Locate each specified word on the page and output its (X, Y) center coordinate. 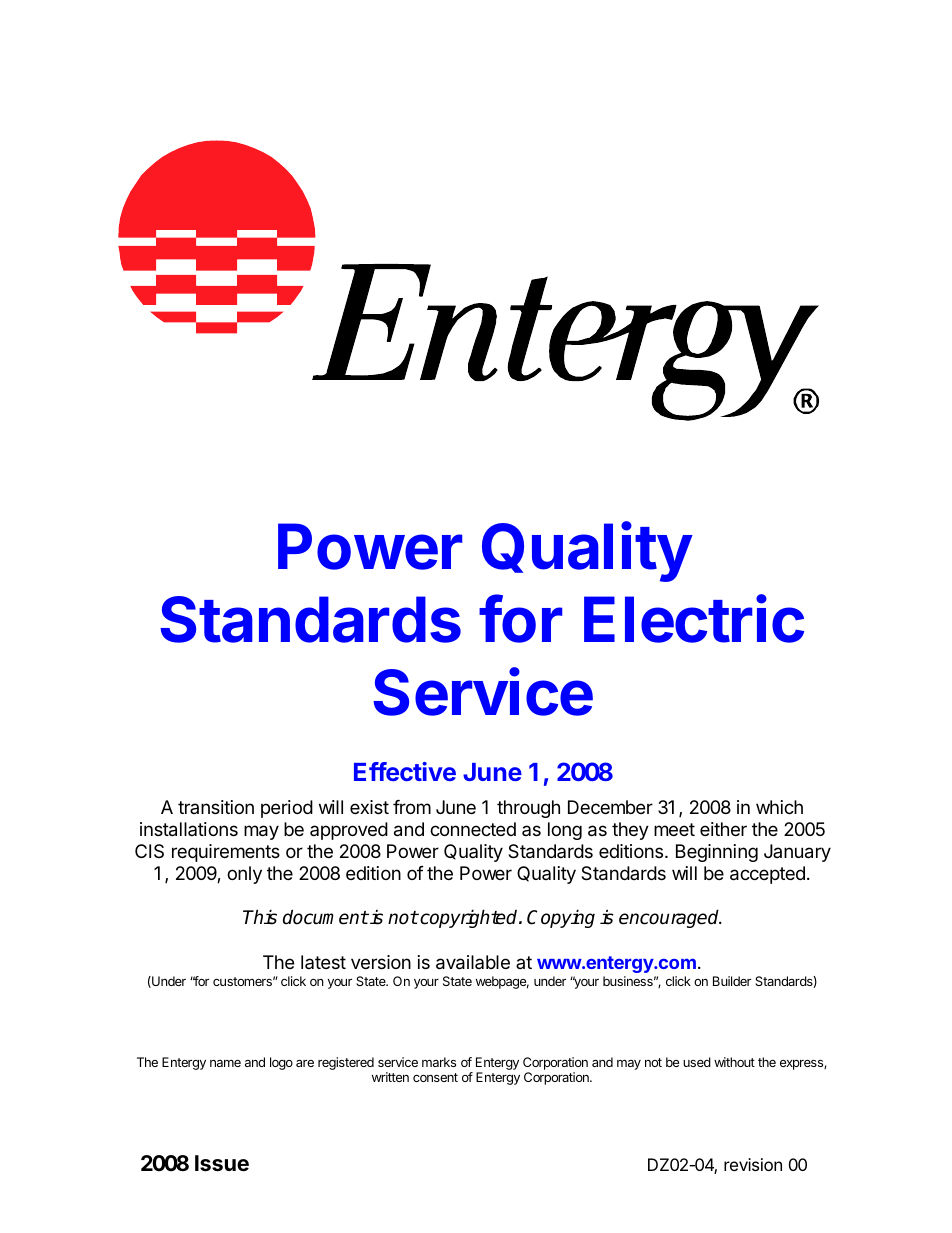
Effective (405, 771)
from (412, 807)
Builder (732, 981)
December (610, 807)
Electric (694, 619)
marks (439, 1062)
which (779, 807)
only (244, 875)
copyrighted (469, 918)
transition (216, 807)
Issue (222, 1163)
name (225, 1063)
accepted (767, 875)
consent (435, 1077)
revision (753, 1164)
